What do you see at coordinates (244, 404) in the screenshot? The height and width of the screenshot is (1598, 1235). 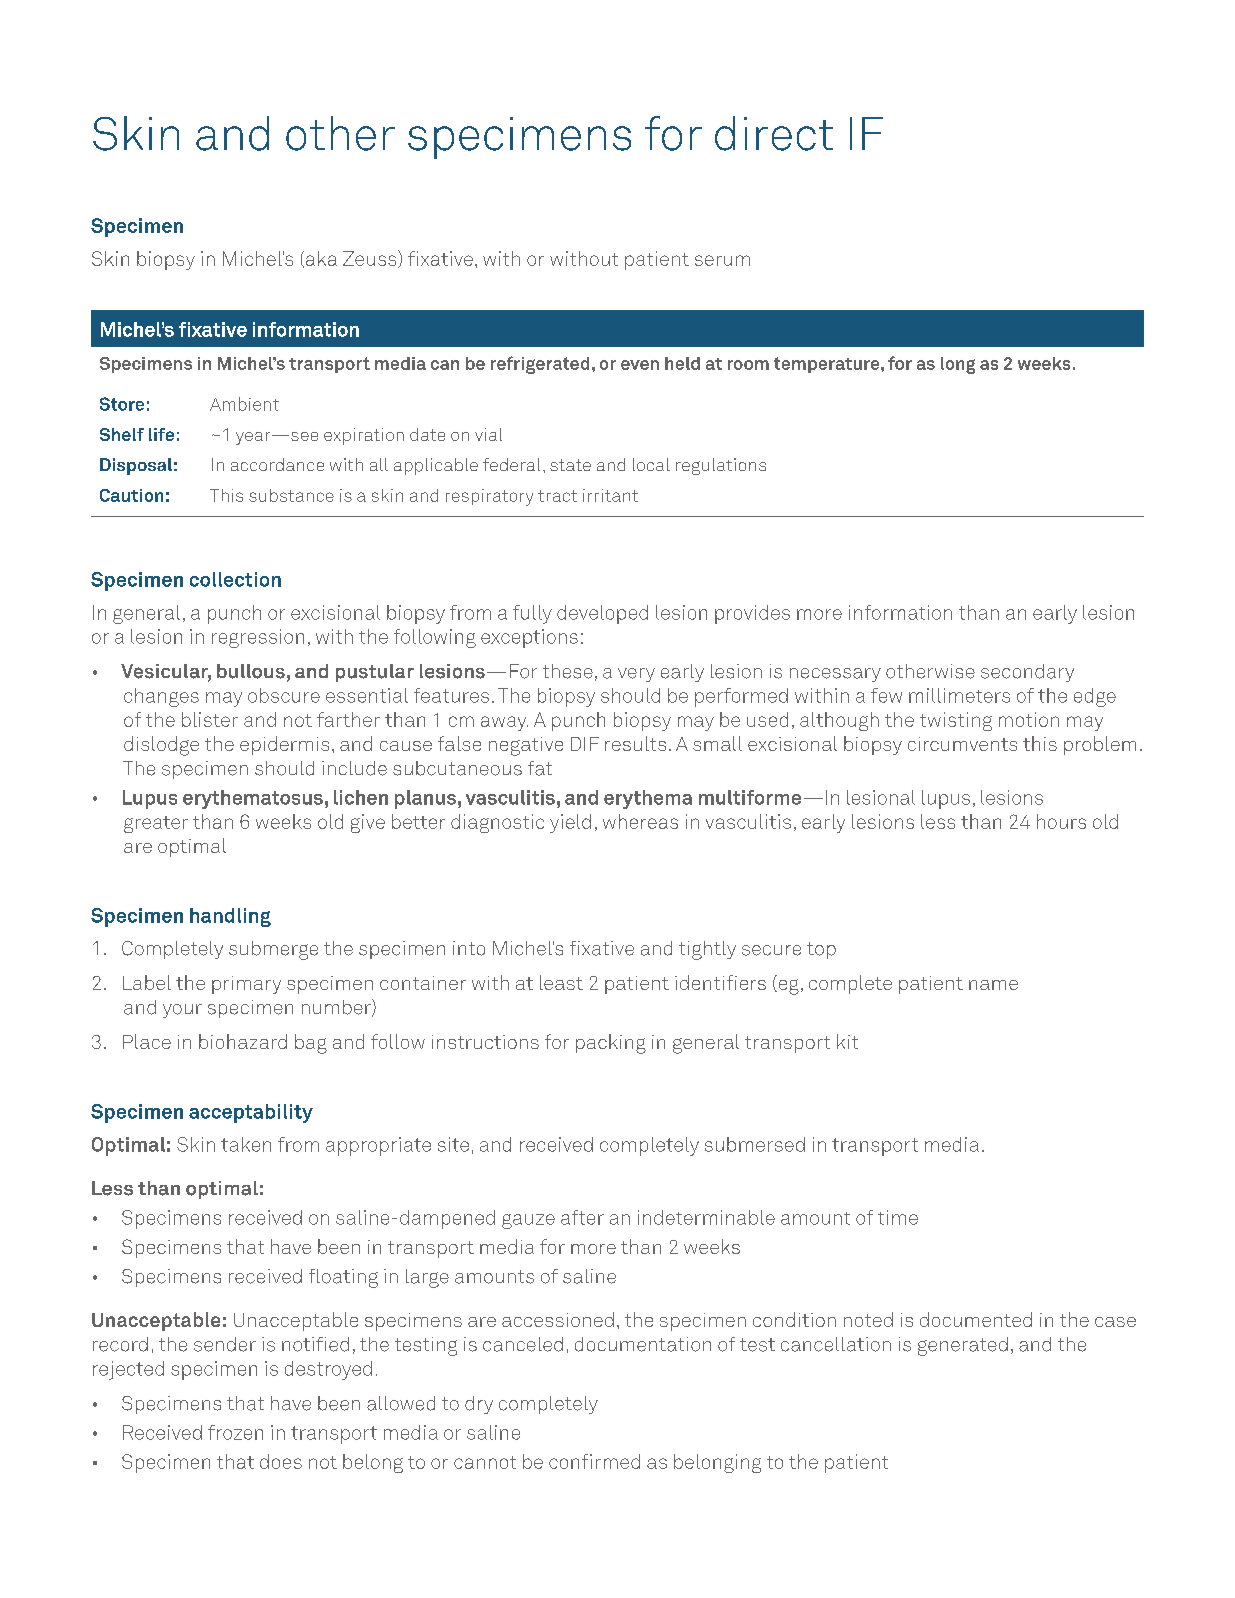 I see `Ambient` at bounding box center [244, 404].
